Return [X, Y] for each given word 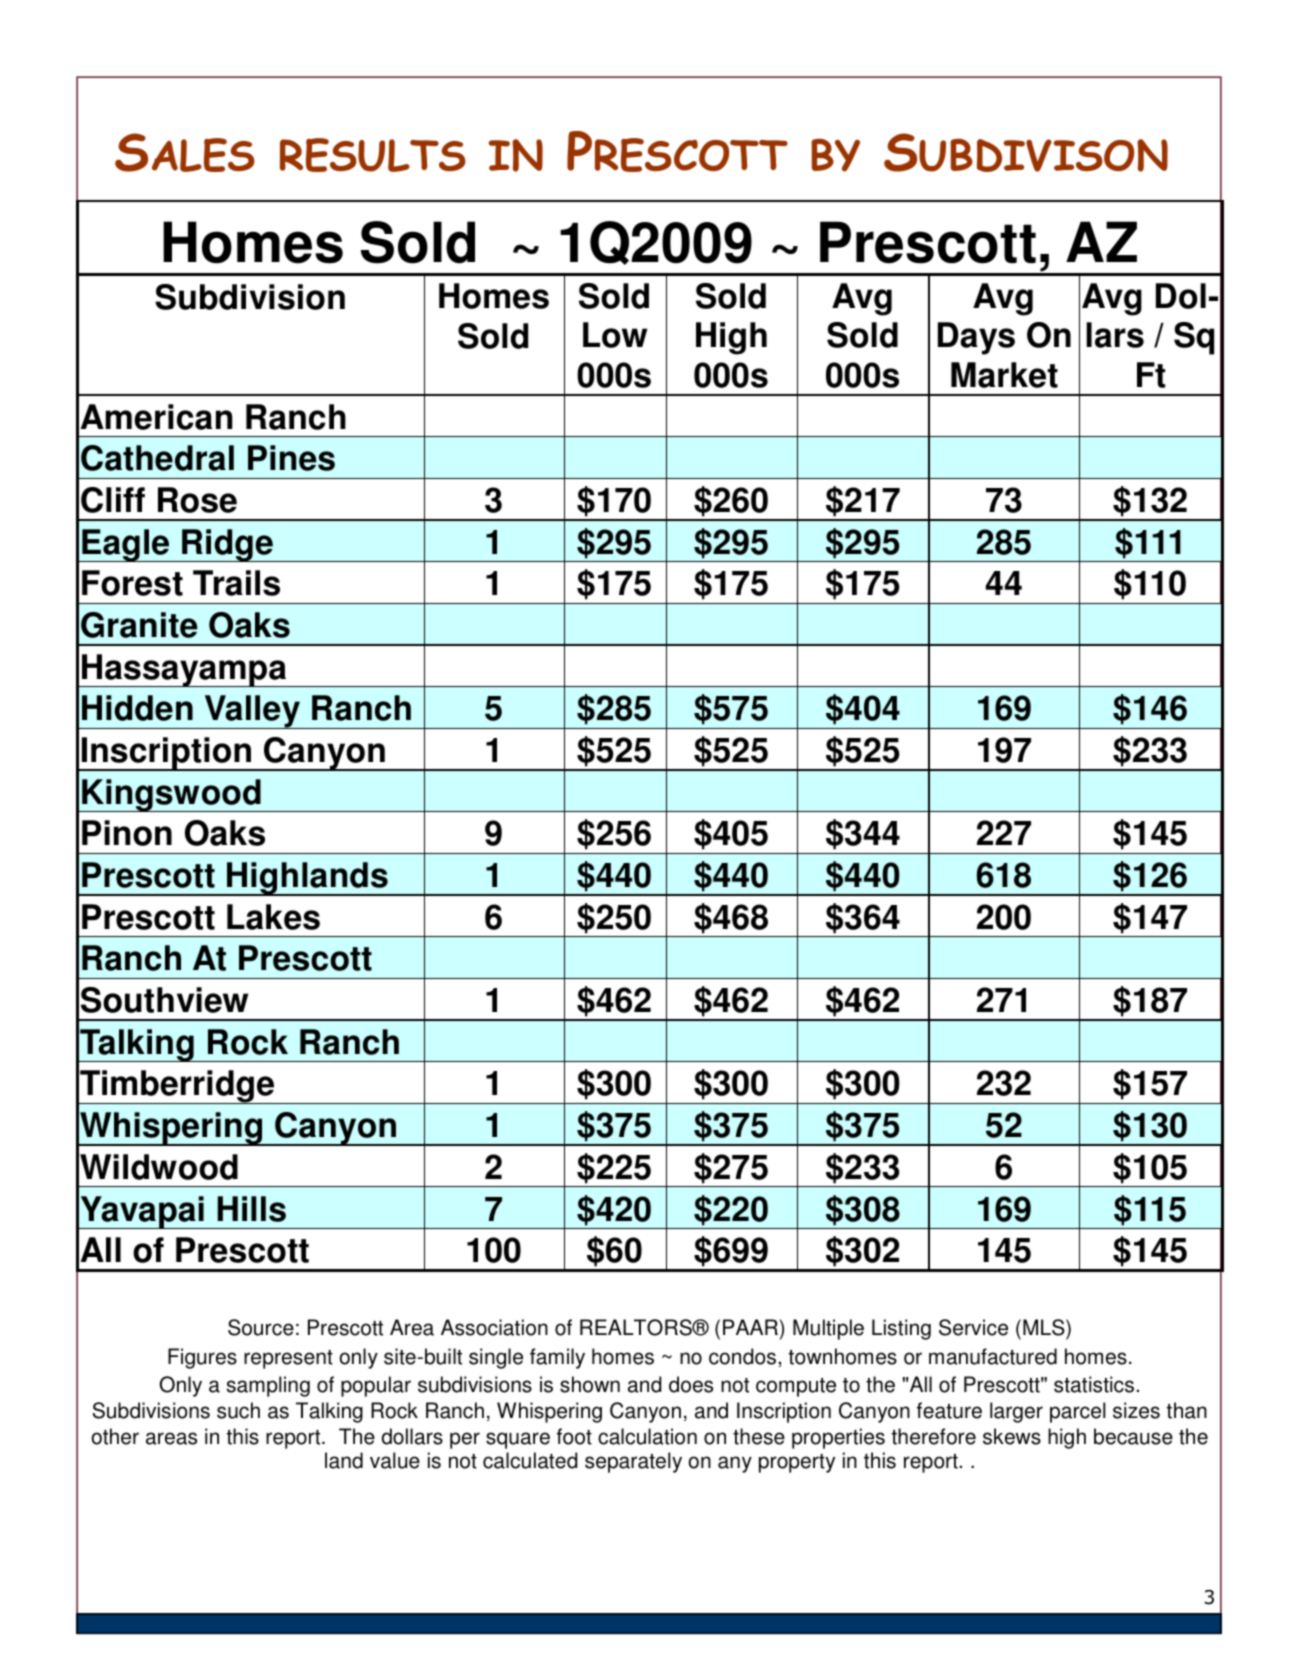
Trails [236, 583]
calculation [647, 1436]
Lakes [273, 917]
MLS [1045, 1329]
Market [1004, 375]
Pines [291, 458]
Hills [252, 1209]
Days [976, 338]
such [238, 1410]
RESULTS [373, 155]
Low [615, 335]
